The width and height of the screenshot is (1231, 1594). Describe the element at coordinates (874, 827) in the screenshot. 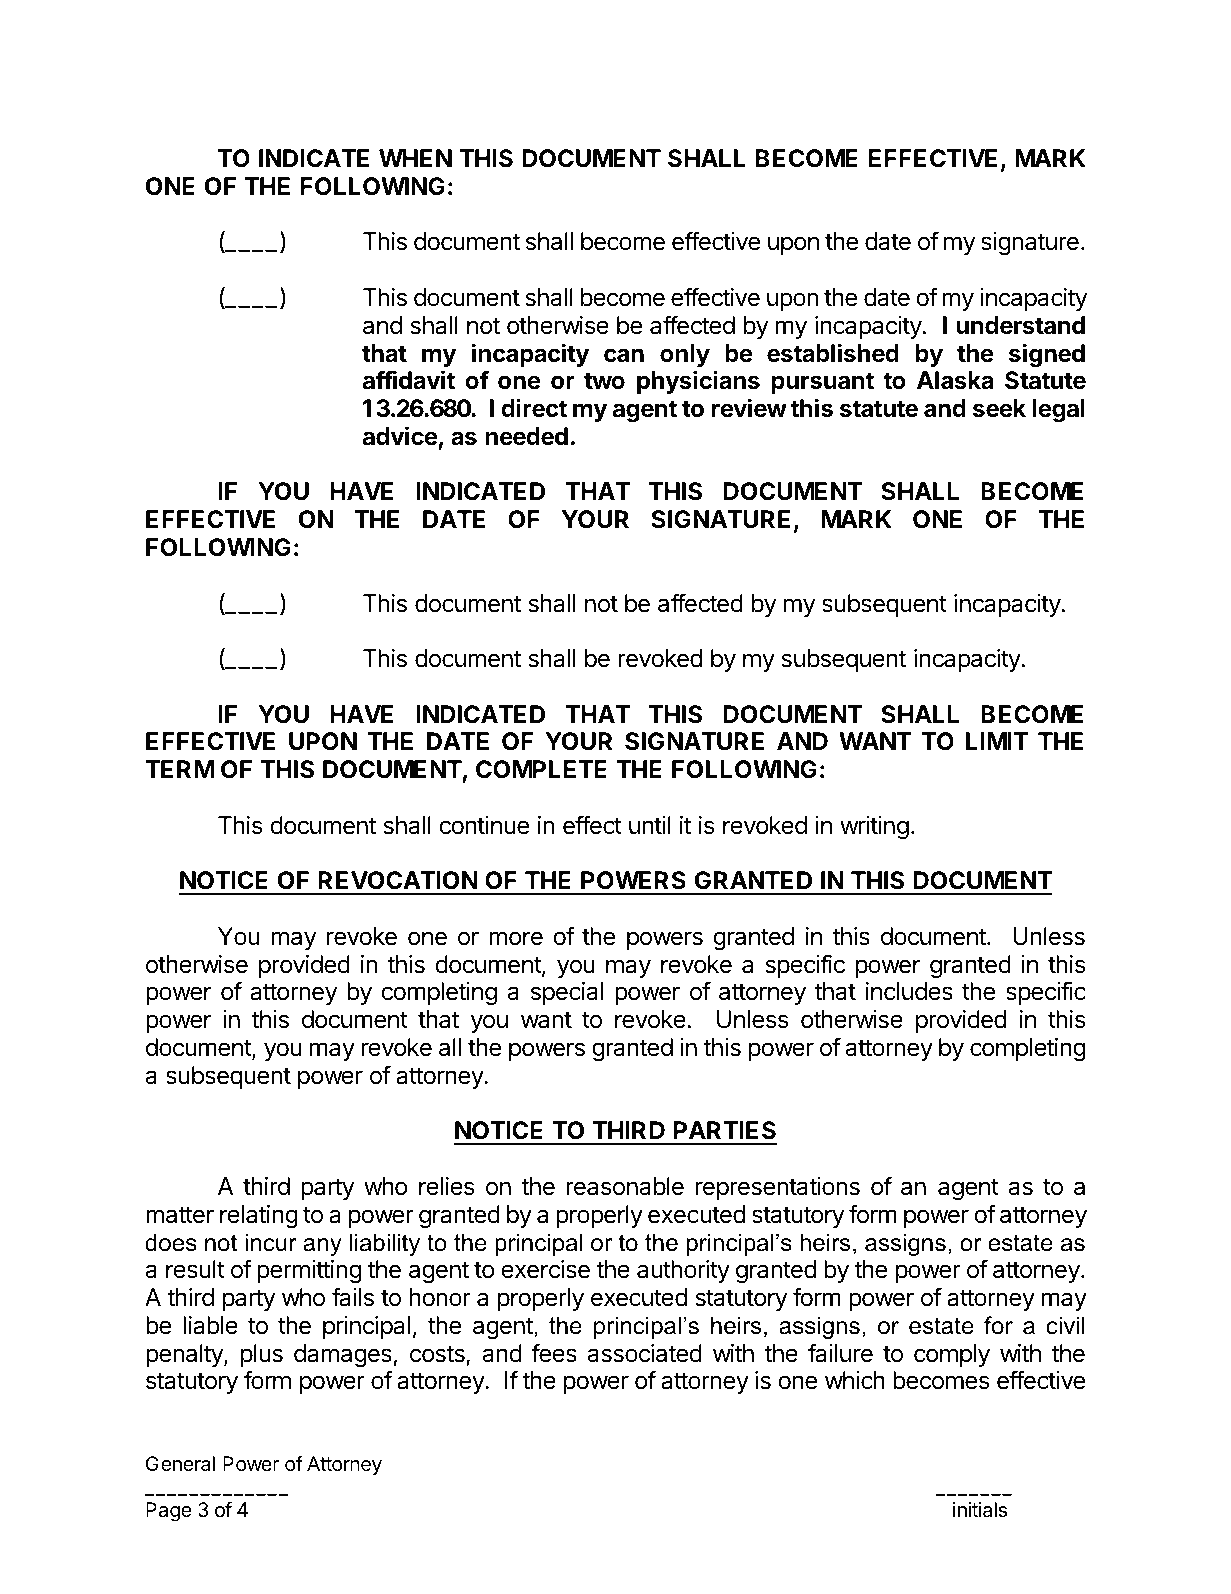

I see `writing` at that location.
